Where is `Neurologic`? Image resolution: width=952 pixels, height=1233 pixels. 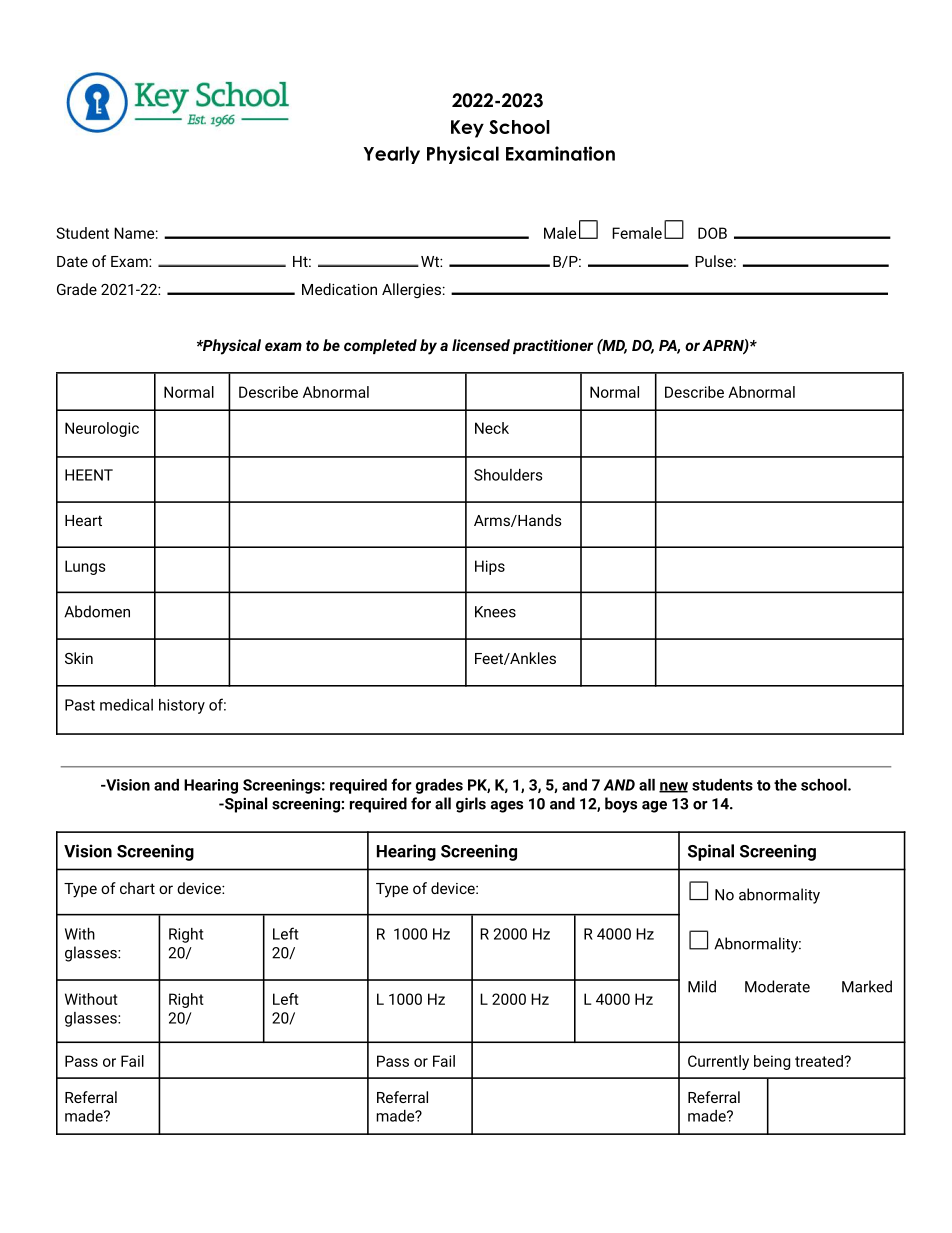 Neurologic is located at coordinates (102, 429).
